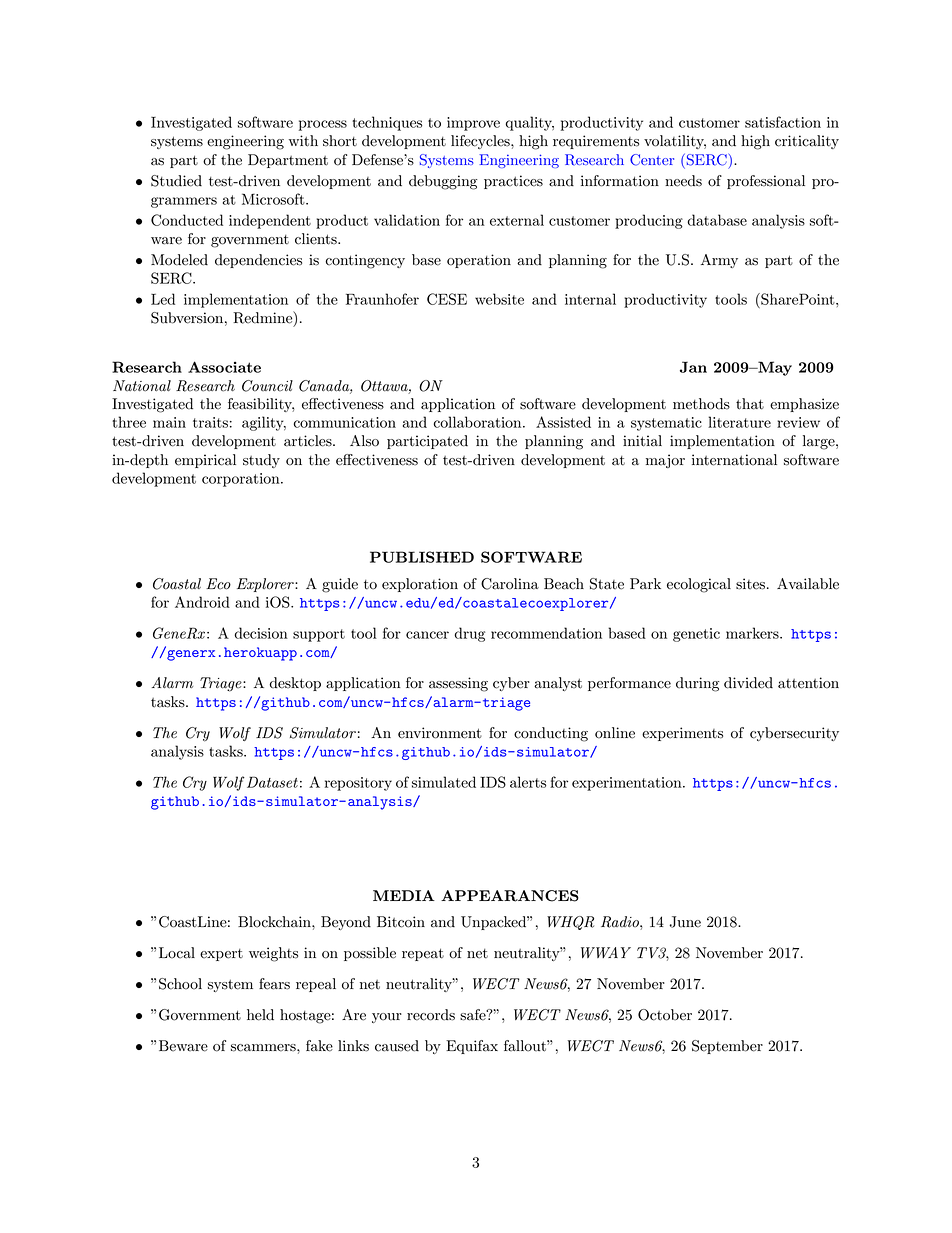  Describe the element at coordinates (271, 782) in the screenshot. I see `Dataset` at that location.
